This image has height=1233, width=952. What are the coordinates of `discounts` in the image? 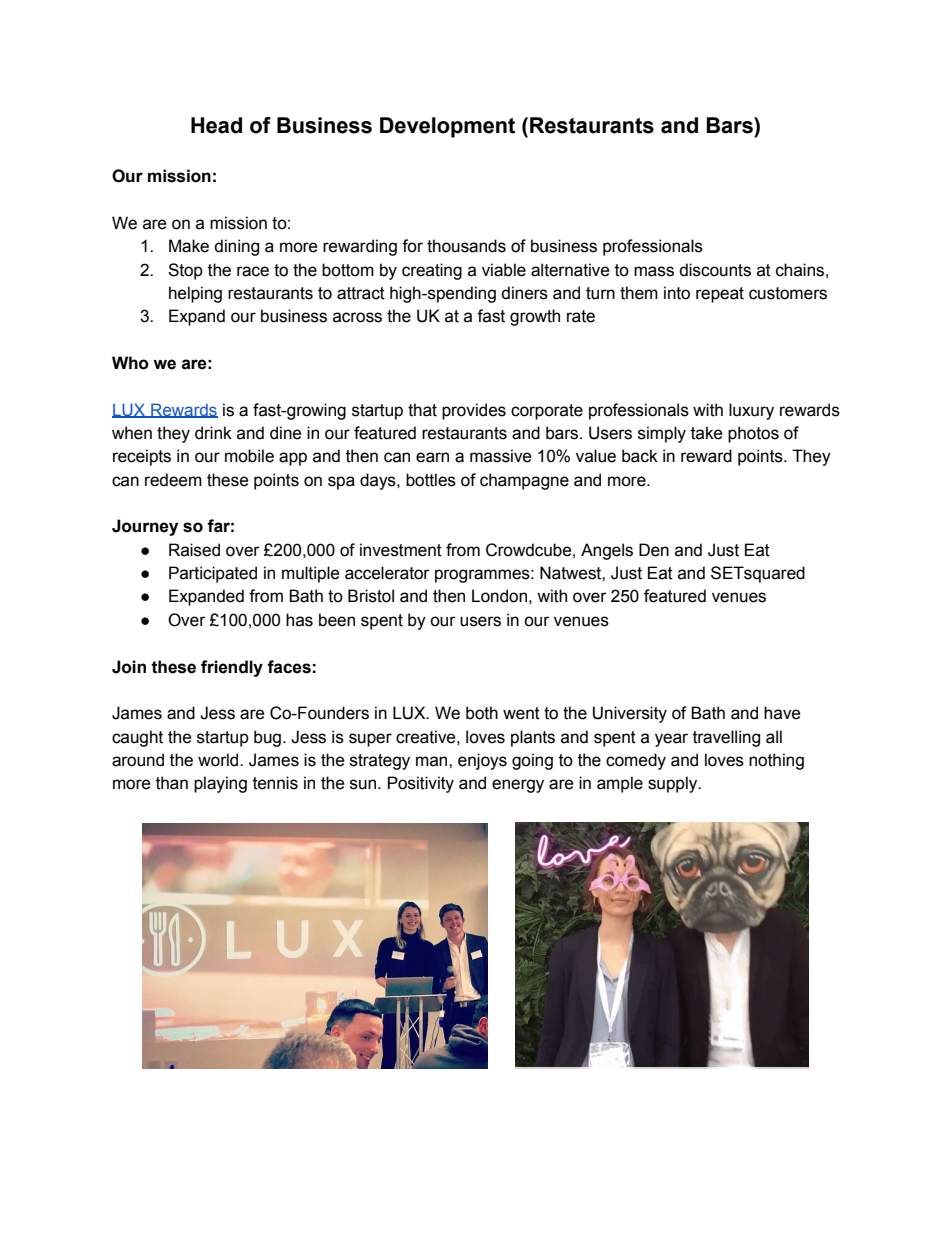 It's located at (715, 270).
